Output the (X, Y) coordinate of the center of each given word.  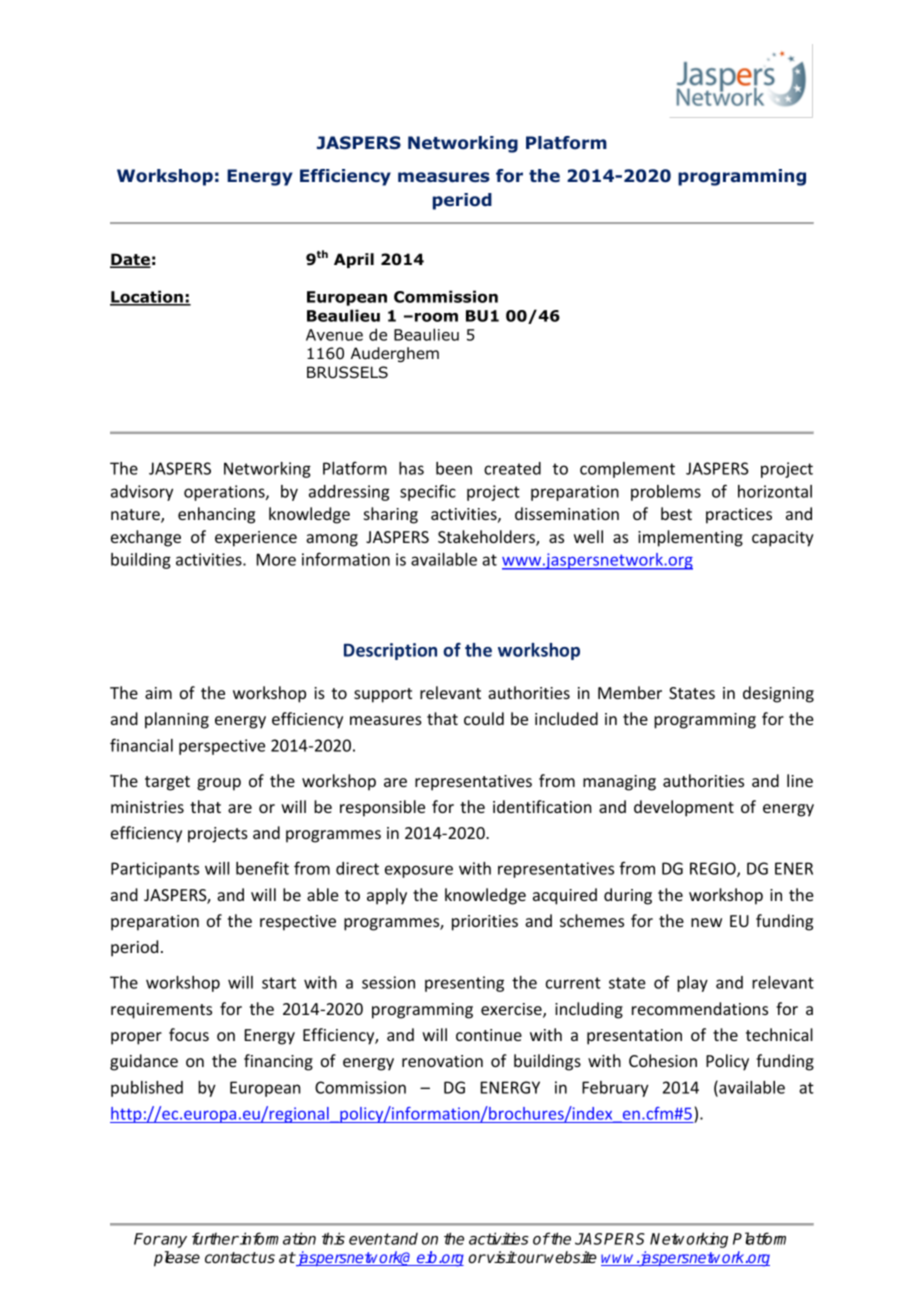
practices (739, 516)
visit (501, 1257)
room (436, 317)
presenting (464, 984)
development (684, 808)
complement (627, 470)
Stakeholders (487, 538)
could (484, 718)
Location (147, 298)
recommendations (700, 1008)
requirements (161, 1011)
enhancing (216, 515)
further (215, 1238)
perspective (222, 747)
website (570, 1257)
